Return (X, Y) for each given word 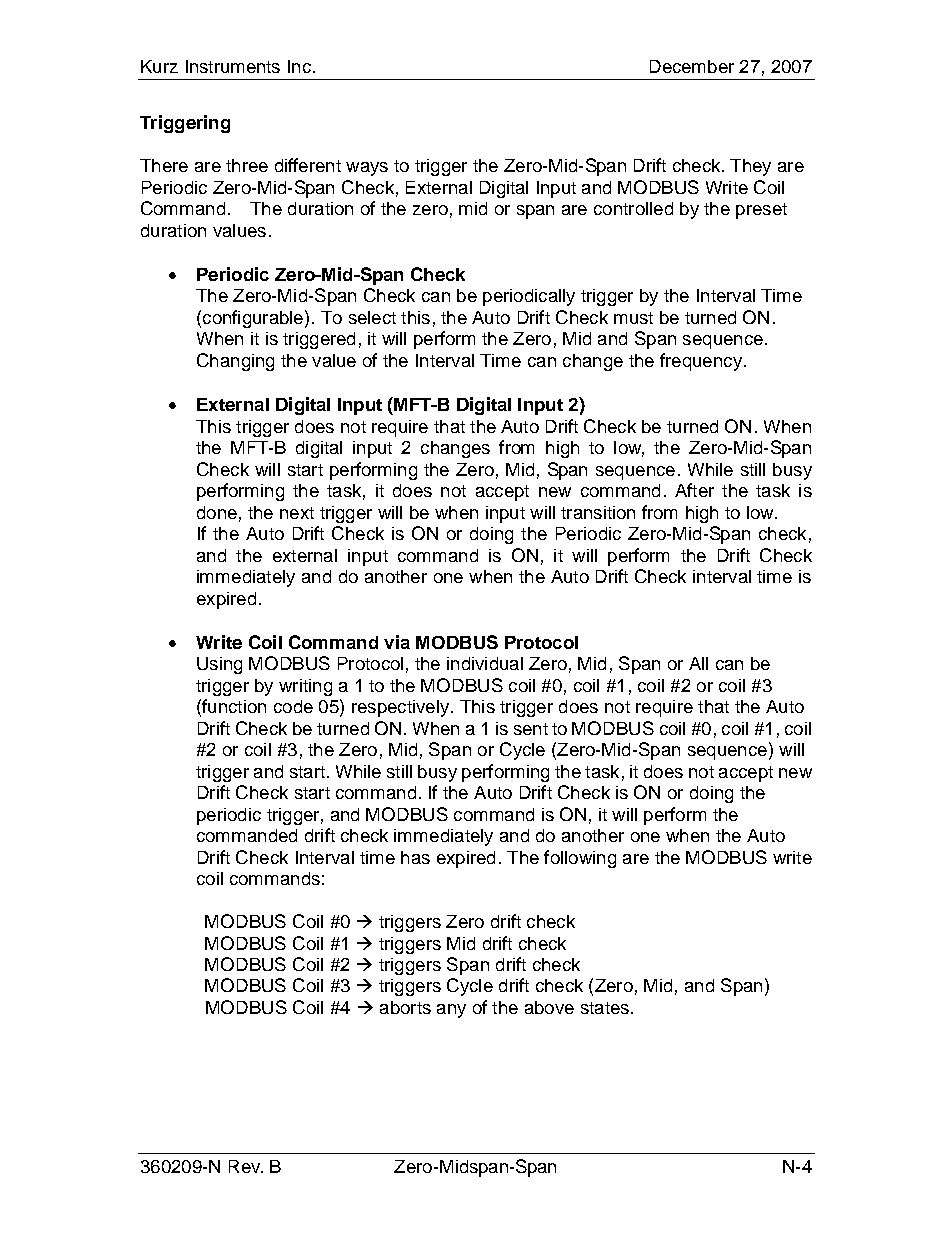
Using (219, 665)
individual (485, 663)
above (549, 1007)
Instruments (233, 66)
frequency (701, 362)
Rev (246, 1166)
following (580, 859)
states (605, 1008)
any (451, 1011)
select (372, 317)
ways (367, 169)
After (694, 490)
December (692, 66)
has (415, 857)
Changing (235, 362)
